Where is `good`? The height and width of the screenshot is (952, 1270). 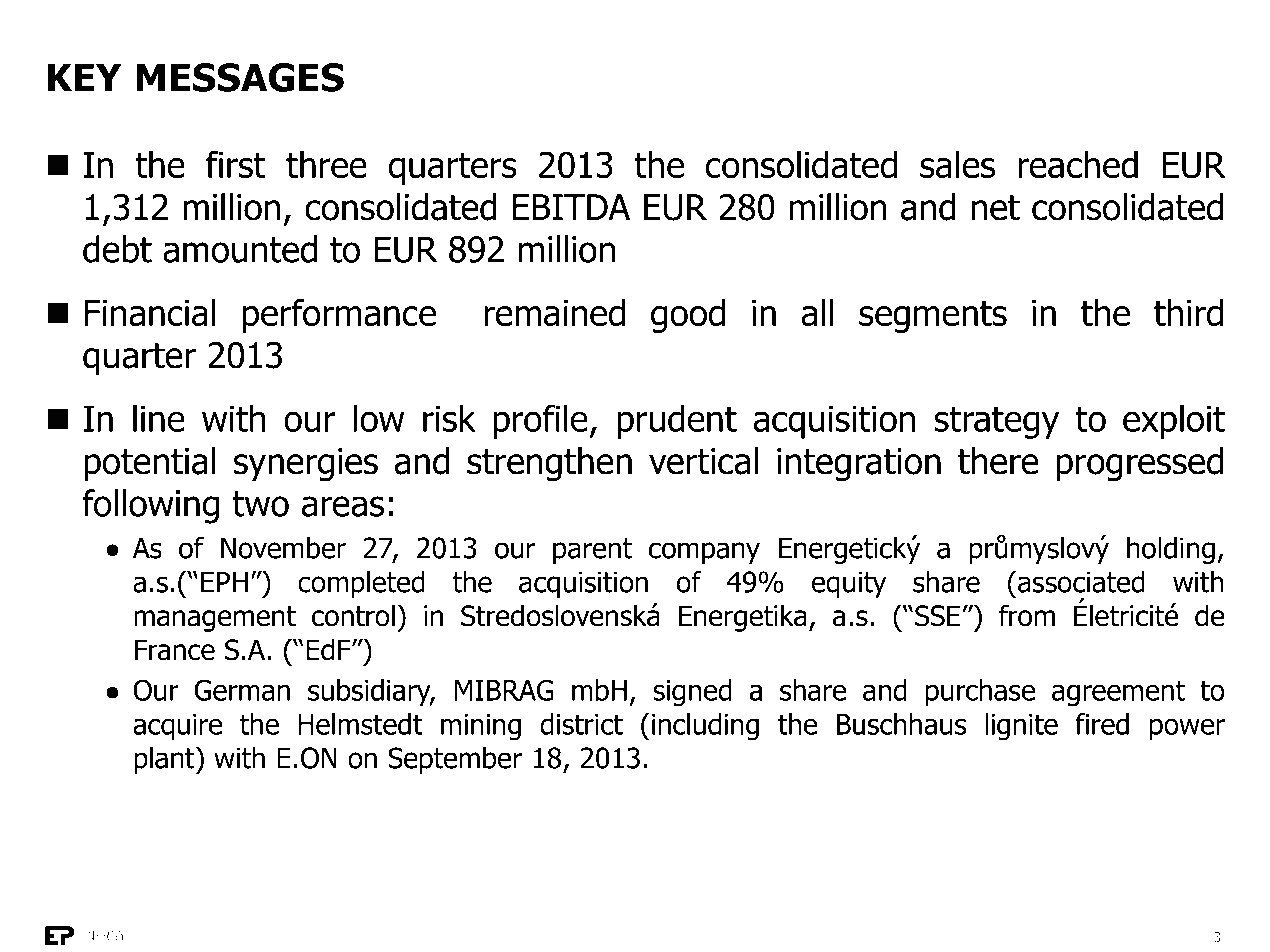 good is located at coordinates (688, 316).
